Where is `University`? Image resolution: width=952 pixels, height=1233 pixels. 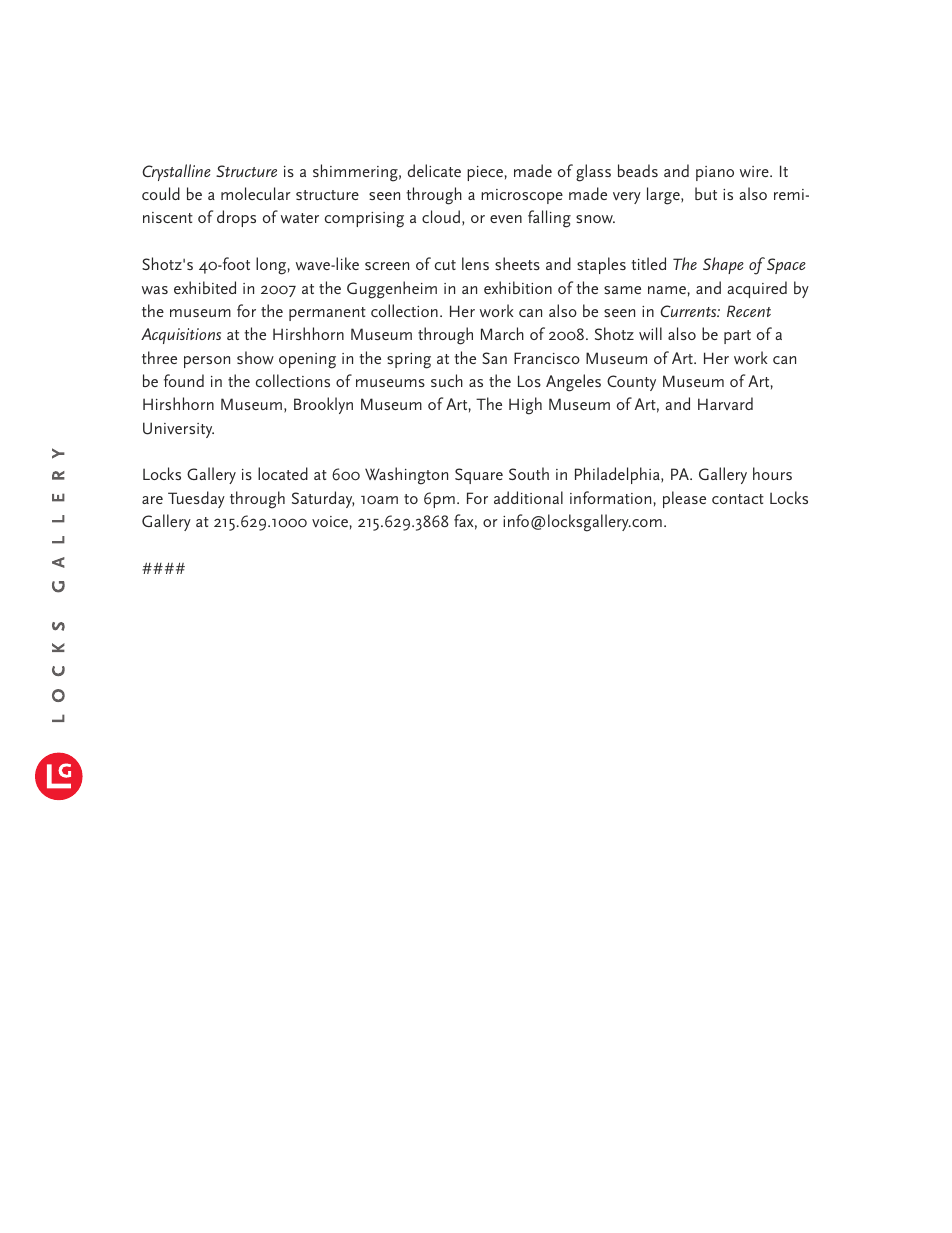
University is located at coordinates (178, 430).
